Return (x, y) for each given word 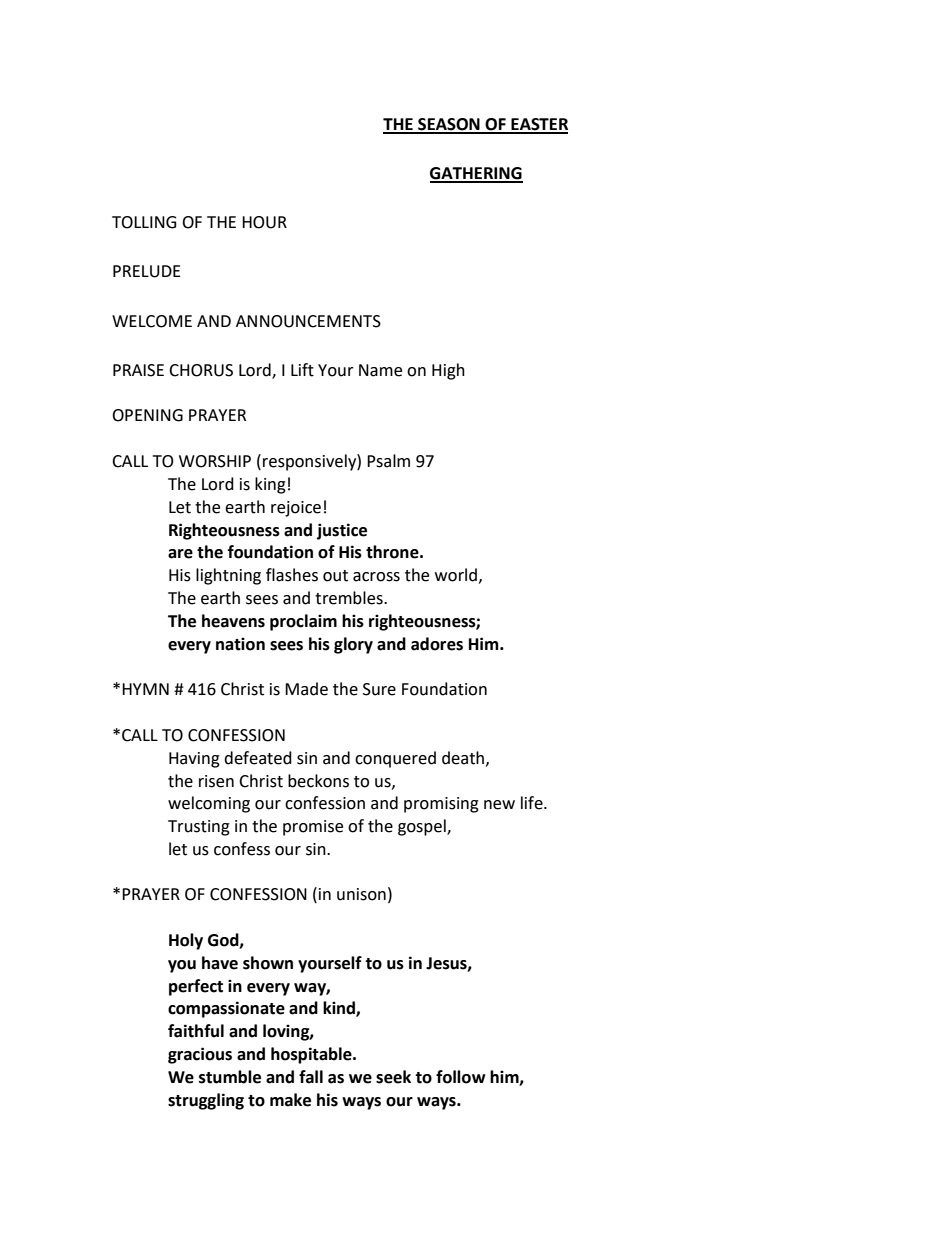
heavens (233, 621)
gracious (200, 1055)
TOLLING (144, 222)
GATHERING (476, 174)
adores (437, 644)
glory (353, 645)
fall (311, 1077)
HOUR (264, 222)
